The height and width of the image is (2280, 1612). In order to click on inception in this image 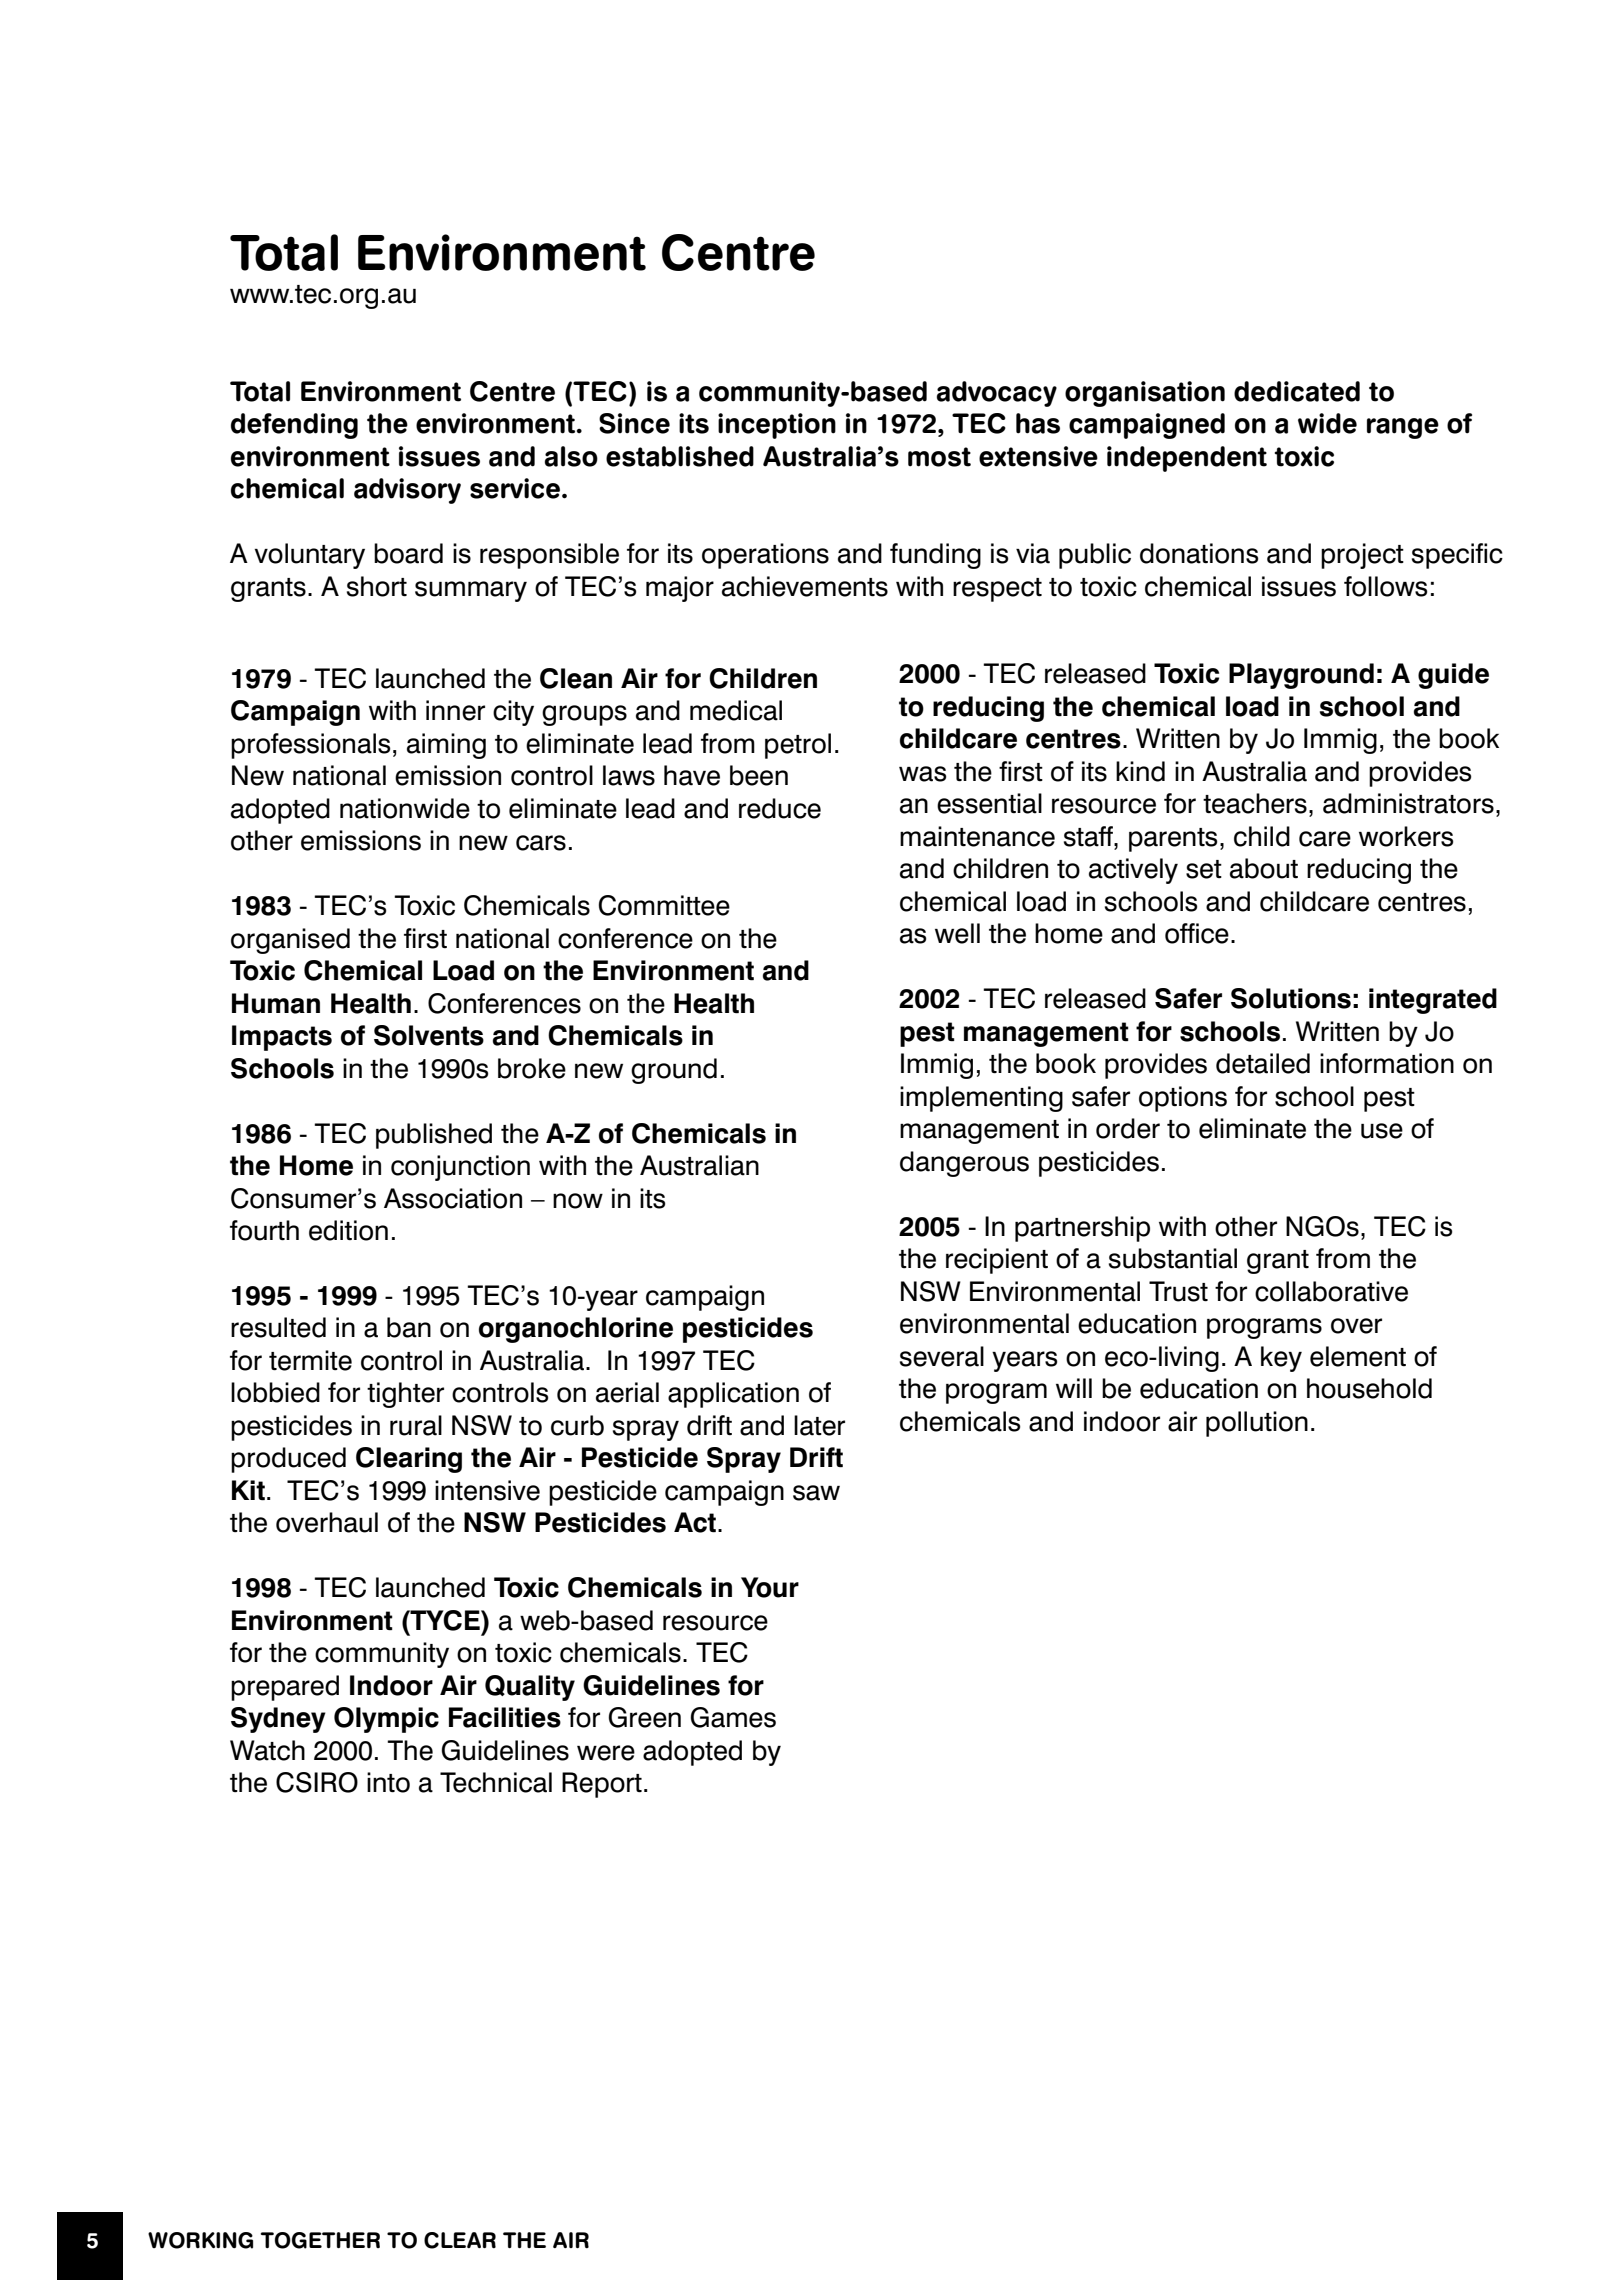, I will do `click(777, 426)`.
